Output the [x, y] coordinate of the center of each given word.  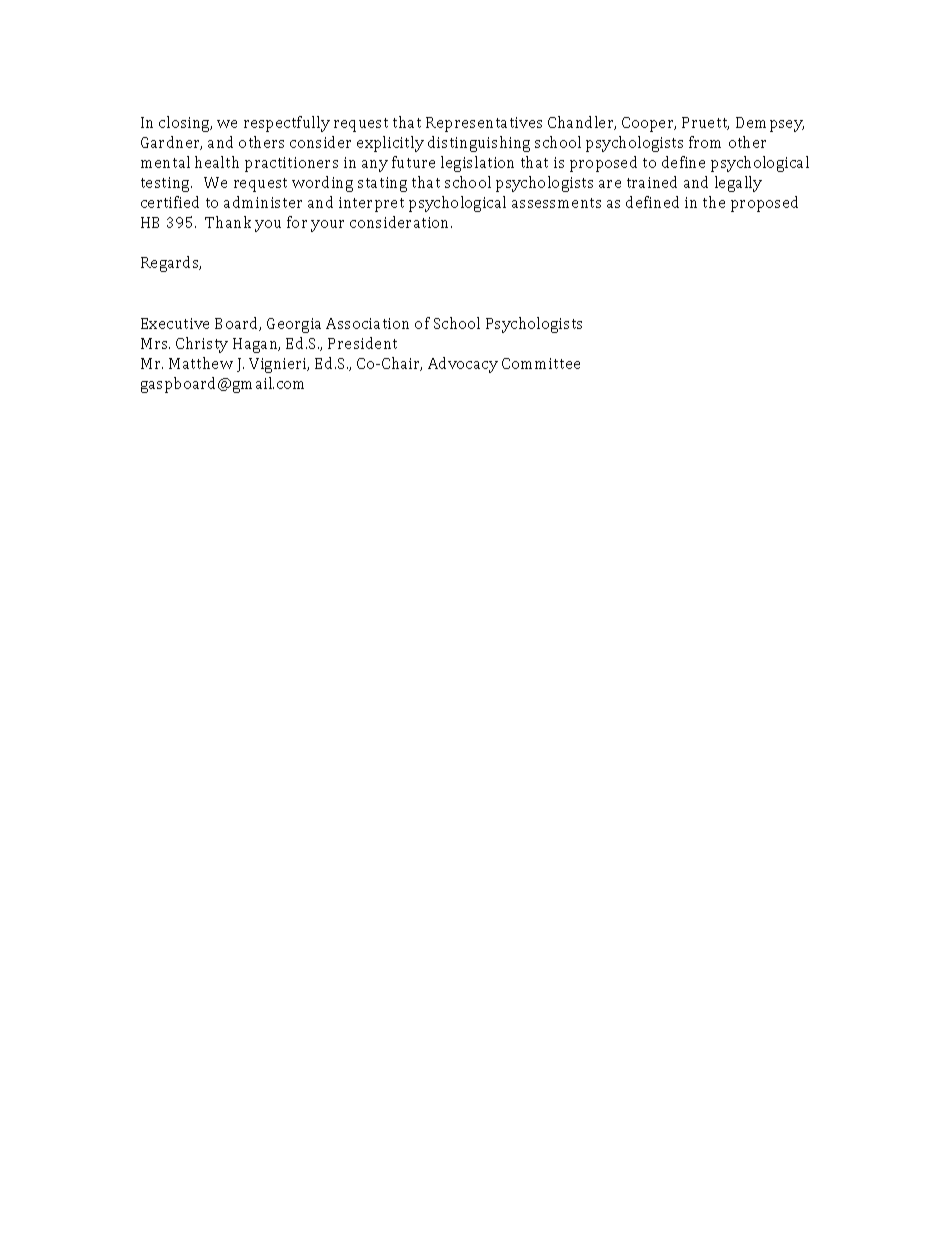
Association [367, 323]
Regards [171, 264]
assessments [556, 203]
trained [652, 182]
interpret [371, 204]
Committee [541, 363]
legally [738, 184]
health [217, 162]
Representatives [484, 124]
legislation [477, 164]
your [327, 226]
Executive [175, 323]
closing [185, 124]
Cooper [649, 124]
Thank [228, 222]
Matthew [201, 363]
